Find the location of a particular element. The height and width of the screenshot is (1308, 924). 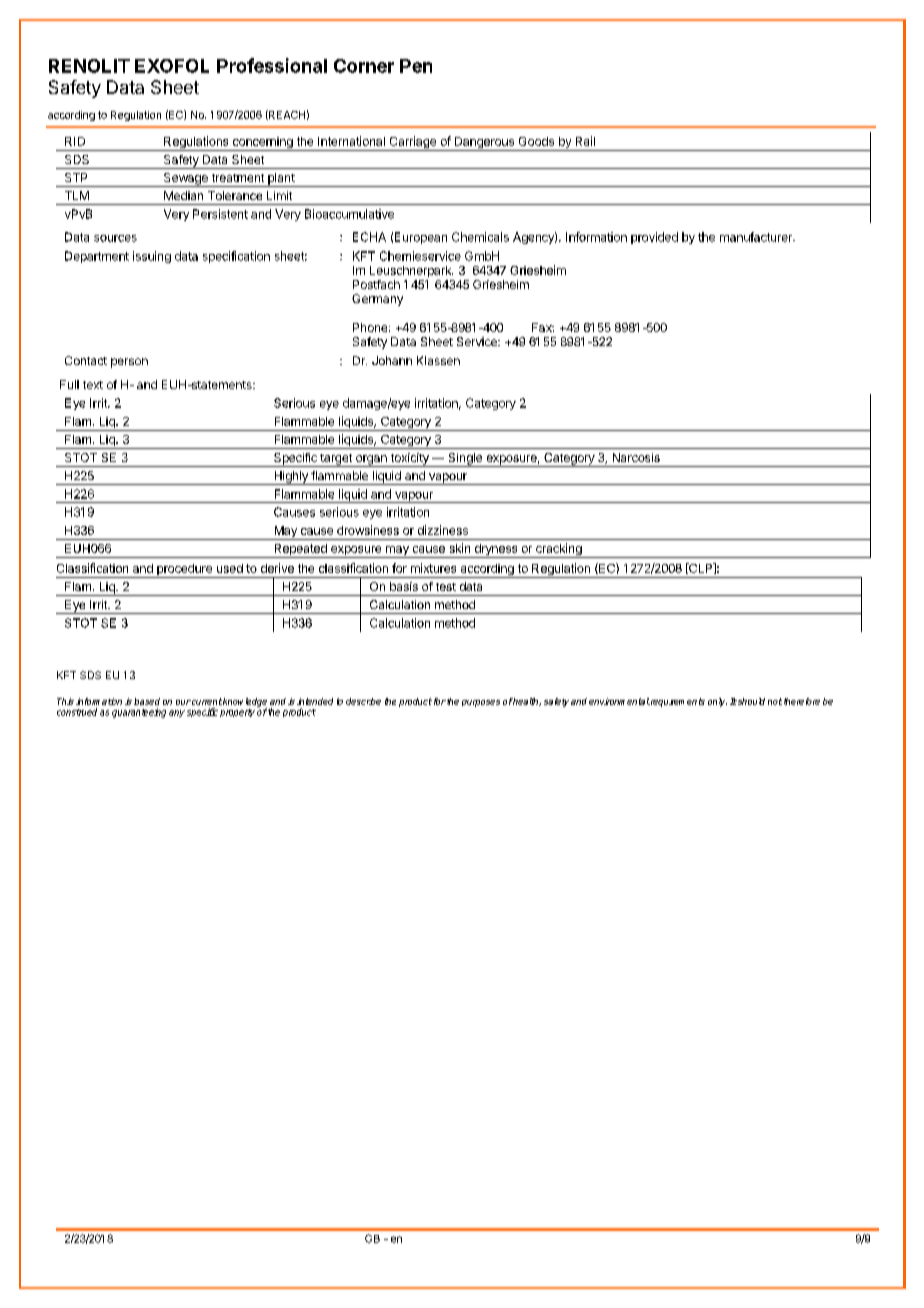

procedure is located at coordinates (184, 571).
